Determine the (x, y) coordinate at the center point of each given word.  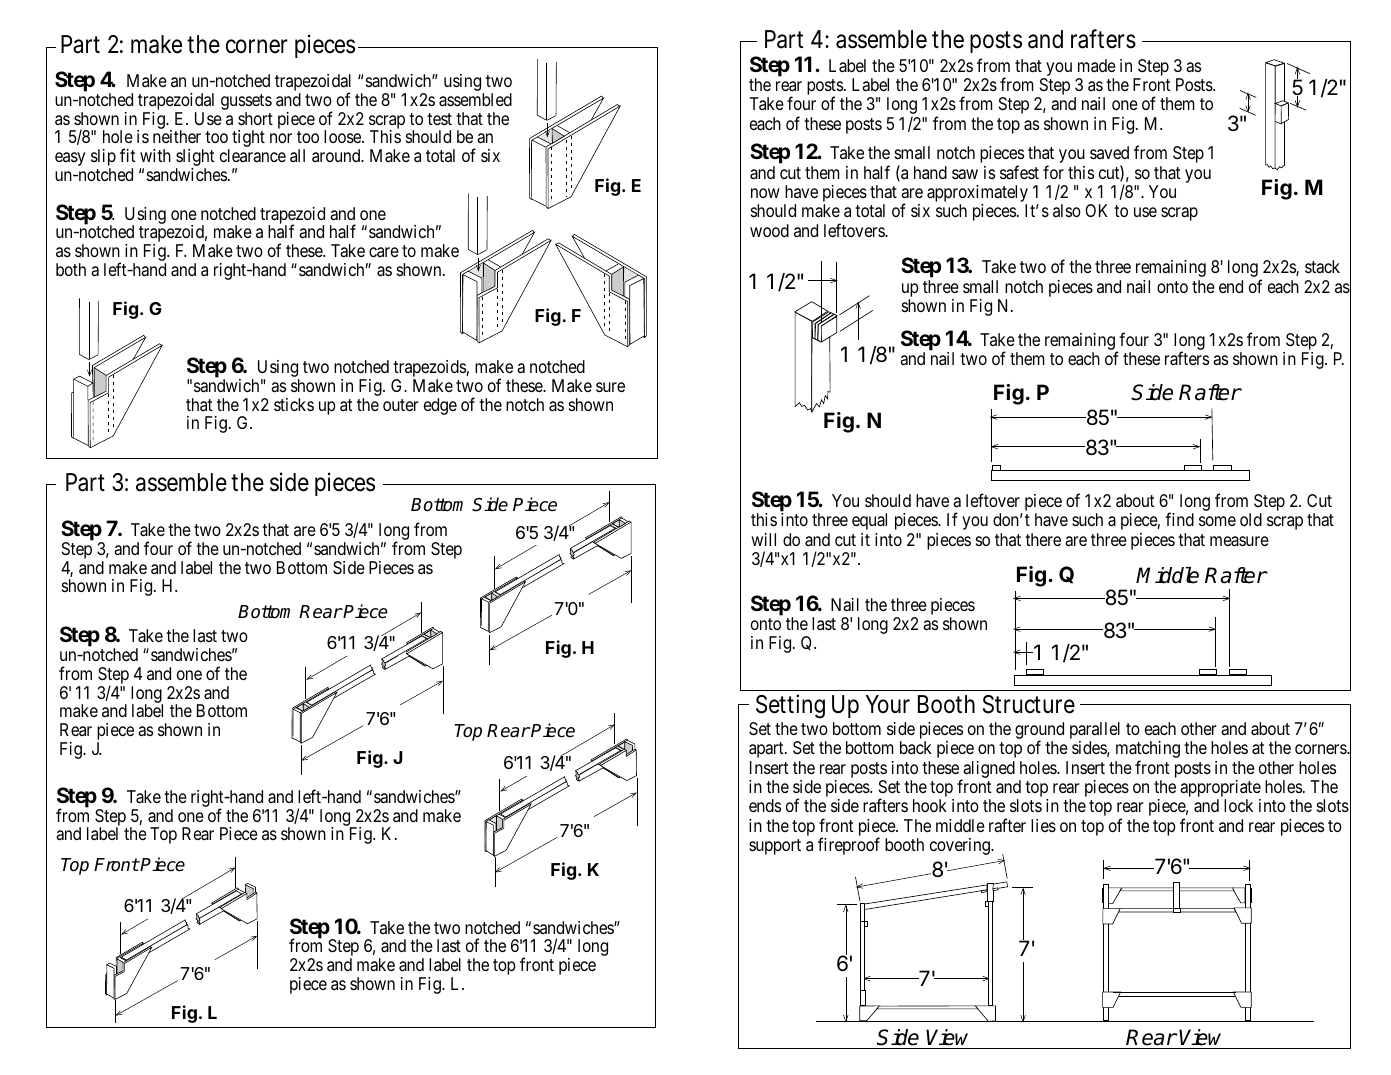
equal (869, 521)
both (71, 269)
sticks (294, 404)
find (1179, 519)
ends (765, 805)
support (775, 847)
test (439, 119)
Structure (1029, 704)
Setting (790, 706)
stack (1322, 267)
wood (769, 230)
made (1097, 65)
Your (887, 704)
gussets (246, 103)
